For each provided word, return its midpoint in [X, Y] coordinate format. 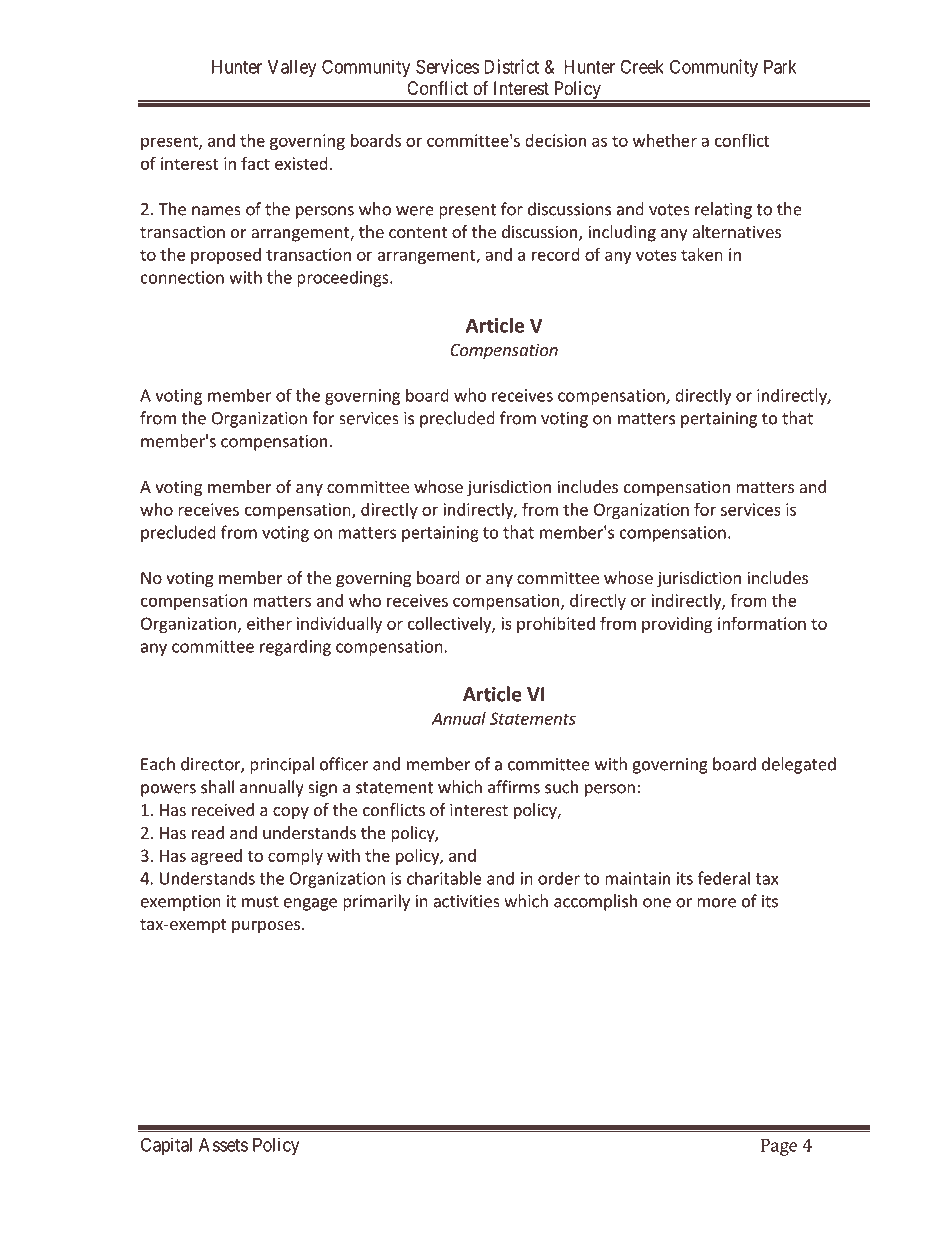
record [556, 254]
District [511, 66]
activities [466, 901]
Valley [292, 69]
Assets [223, 1145]
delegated [799, 765]
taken [702, 254]
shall [217, 787]
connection [182, 277]
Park [780, 67]
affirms [514, 787]
